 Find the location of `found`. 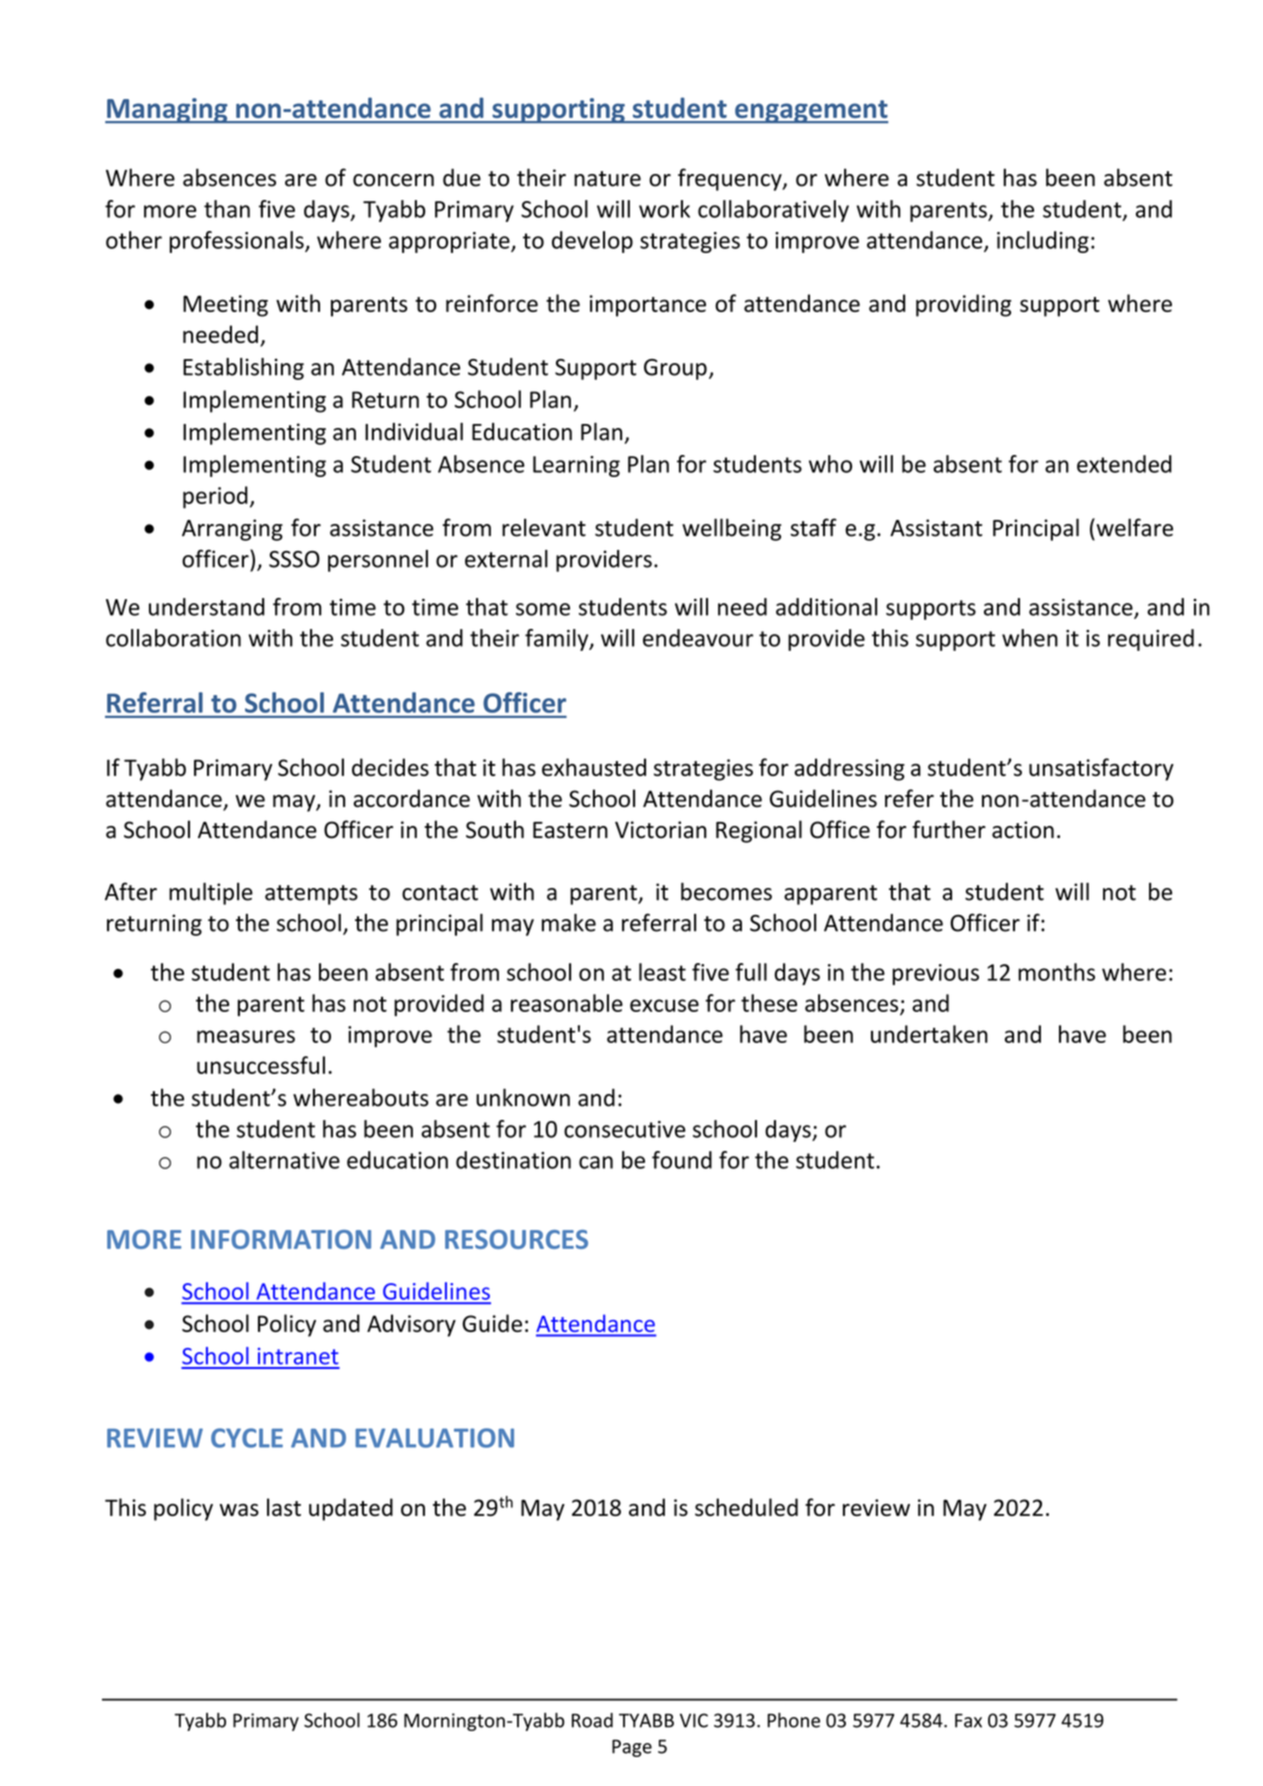

found is located at coordinates (682, 1160).
